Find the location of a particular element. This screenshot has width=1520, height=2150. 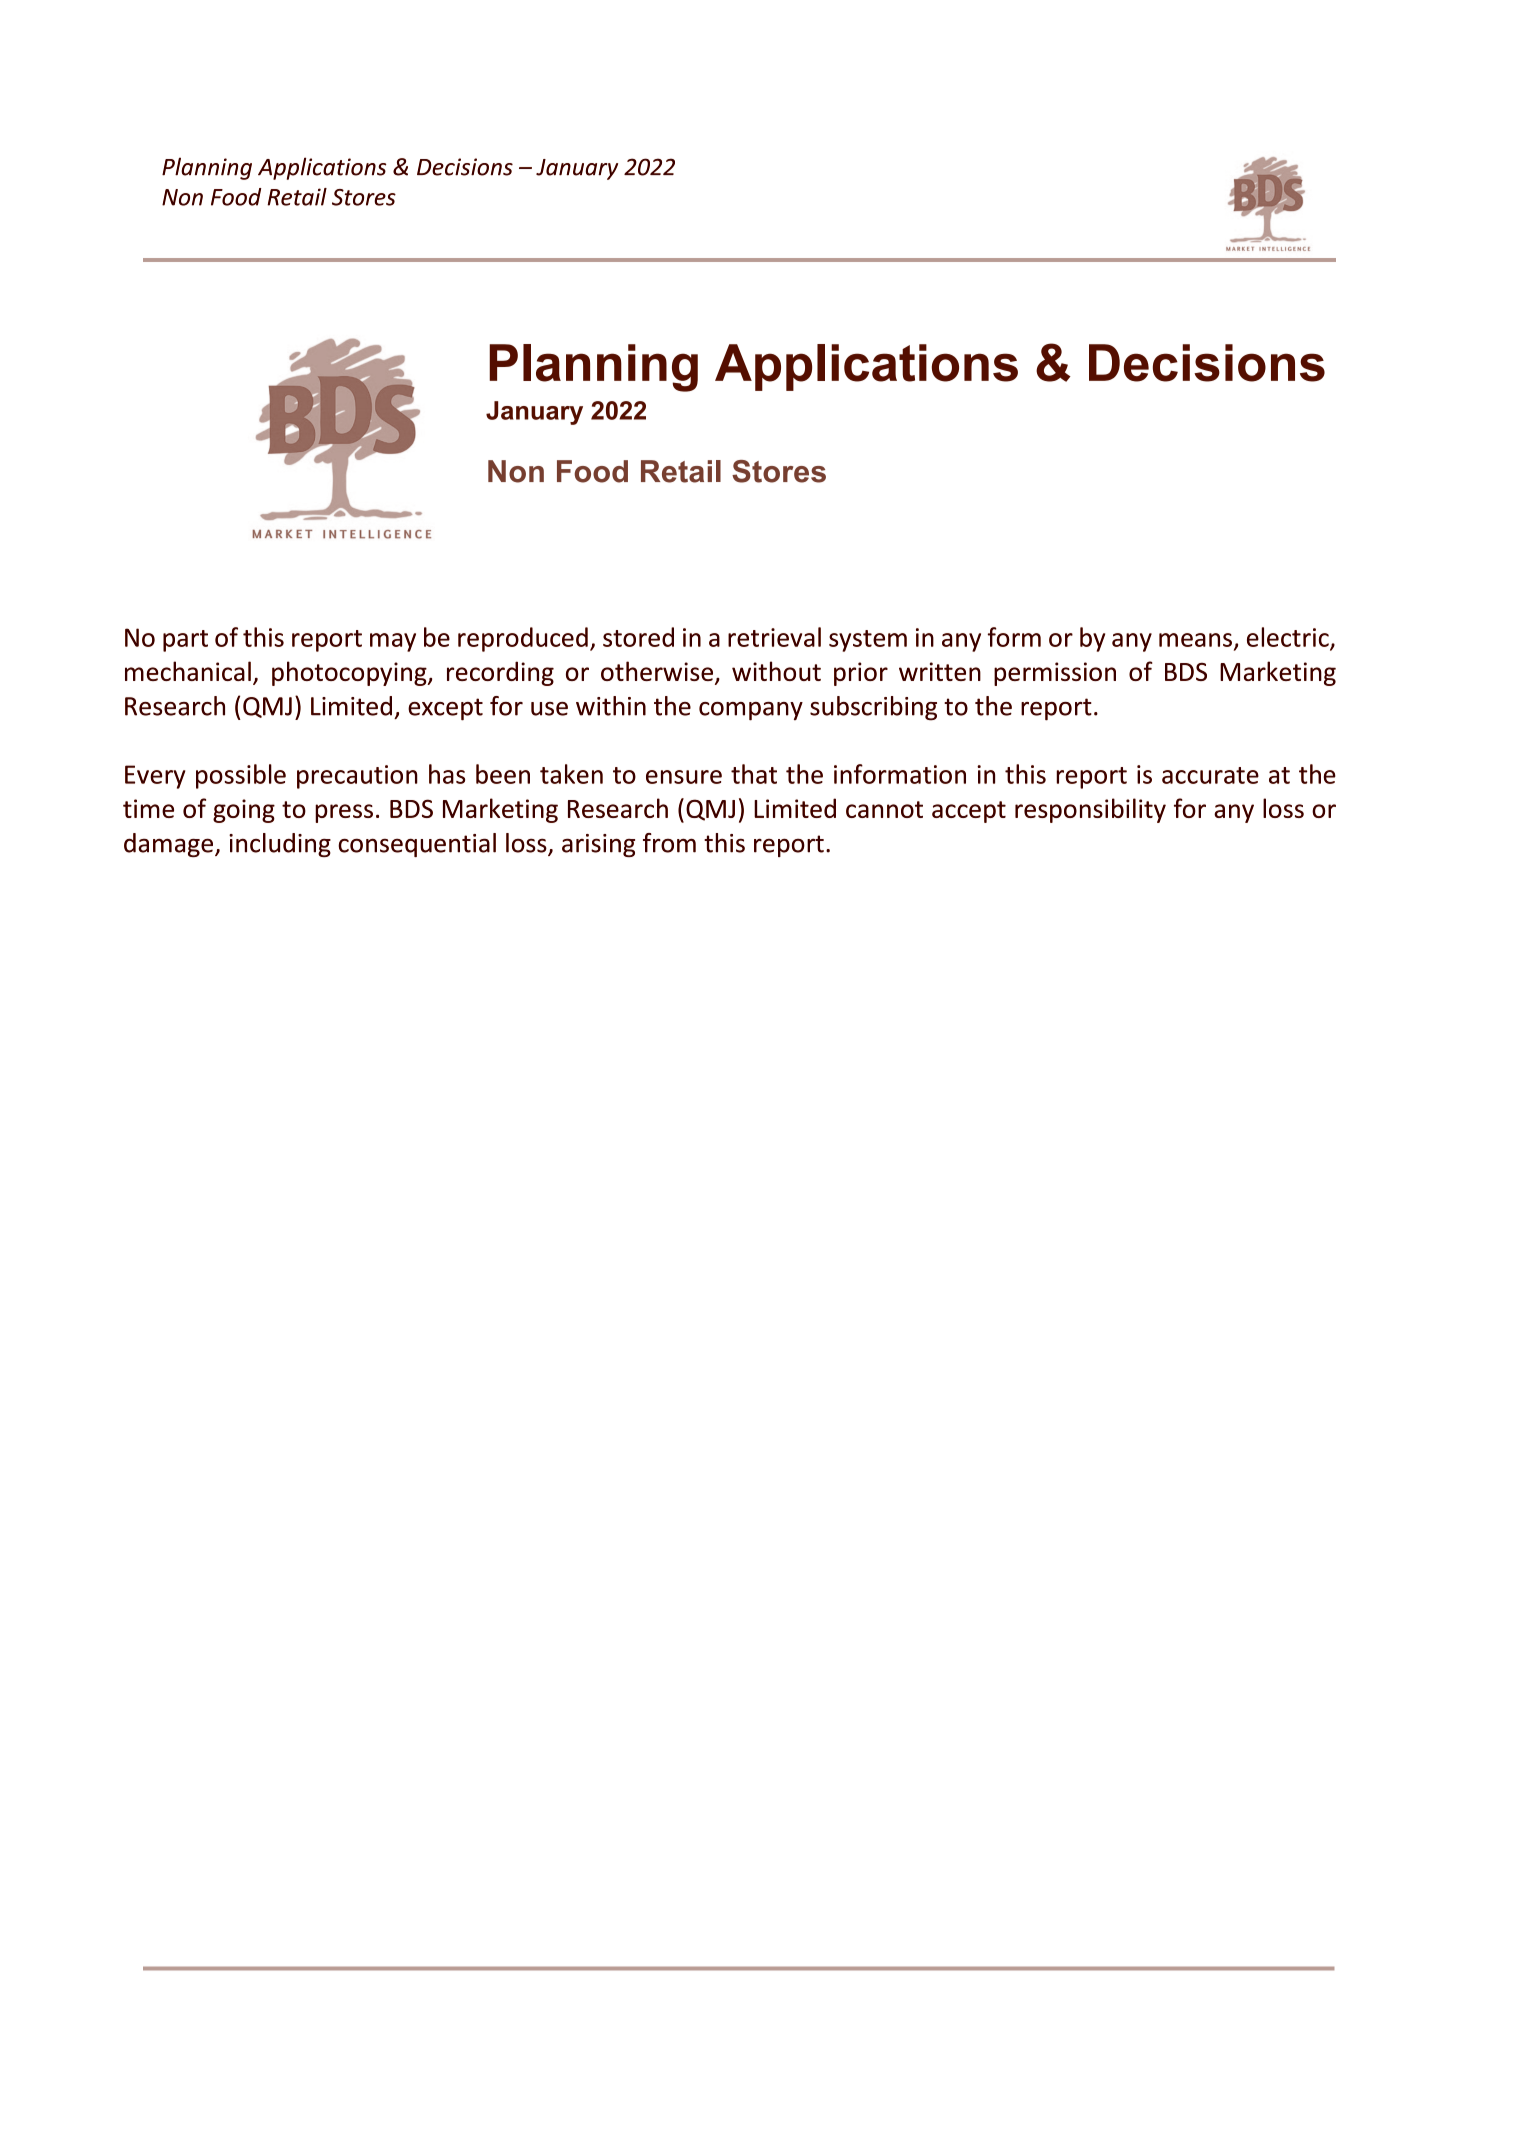

responsibility is located at coordinates (1090, 810).
